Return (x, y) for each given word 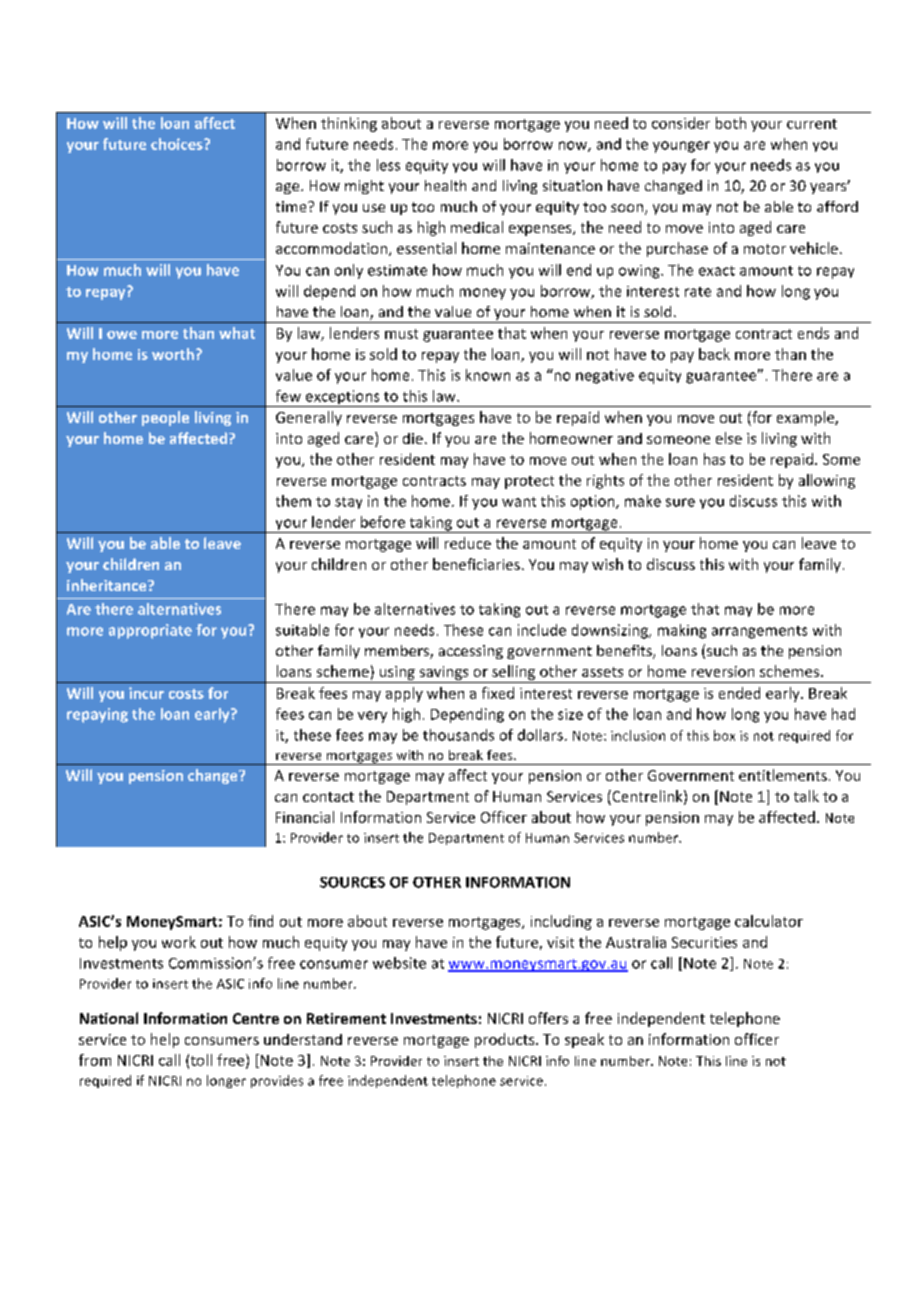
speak (584, 1040)
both (731, 123)
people (165, 418)
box (724, 735)
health (445, 185)
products (506, 1040)
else (729, 438)
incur (146, 693)
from (95, 1060)
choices (178, 144)
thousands (458, 735)
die (413, 438)
